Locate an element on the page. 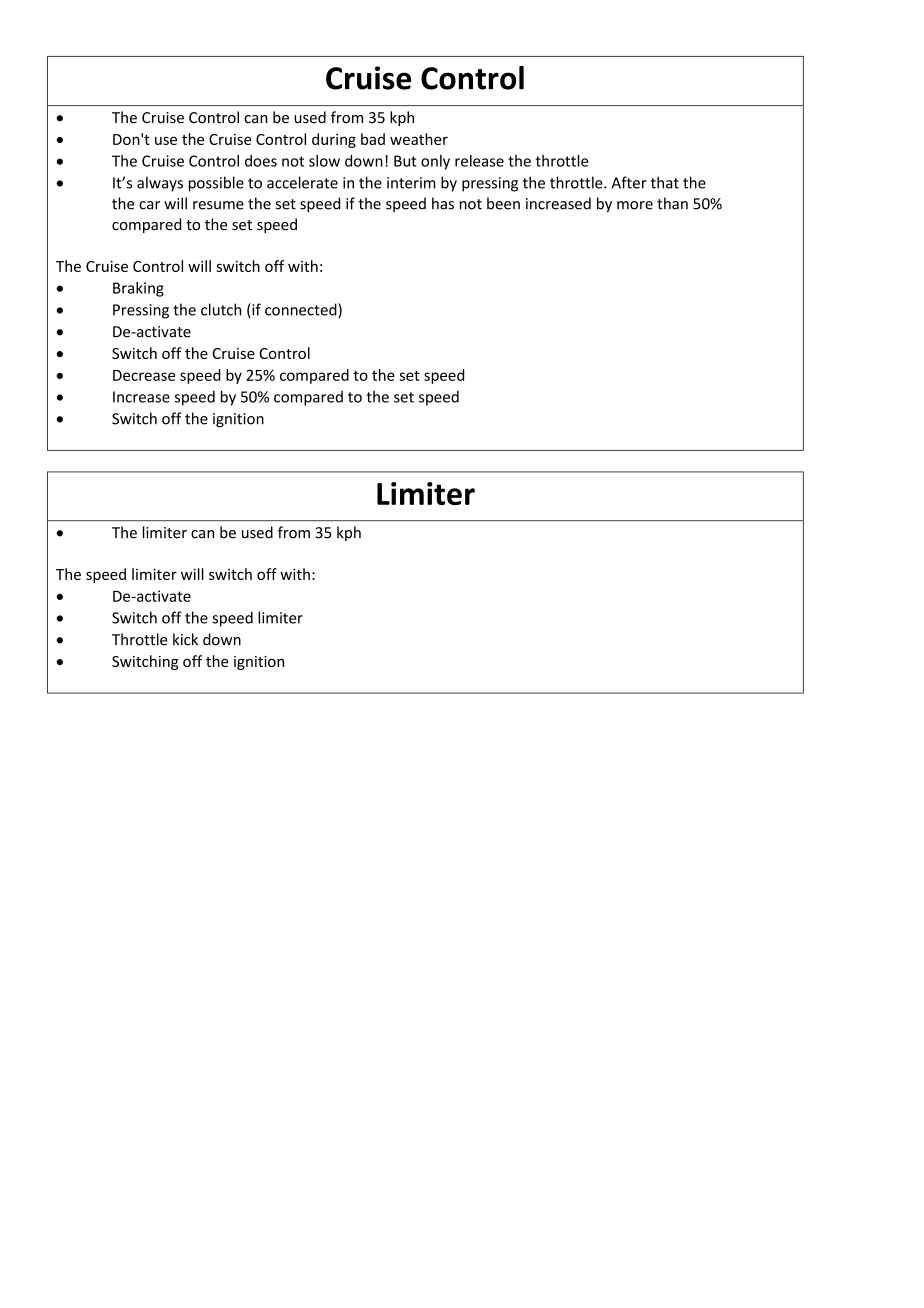  resume is located at coordinates (218, 205).
